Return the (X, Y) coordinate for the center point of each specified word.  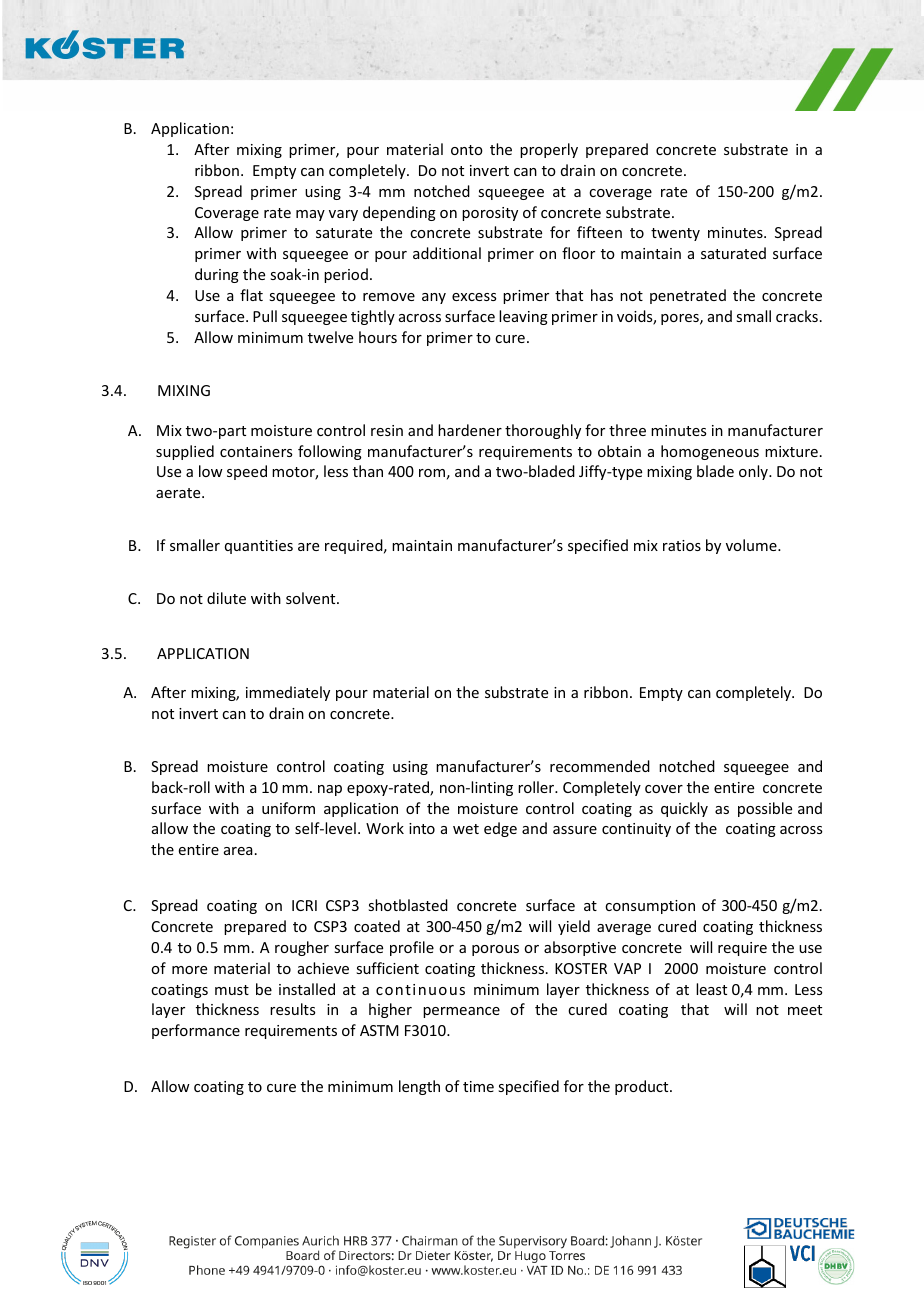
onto (467, 150)
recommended (600, 766)
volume (752, 545)
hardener (470, 430)
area (238, 851)
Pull (265, 316)
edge (500, 829)
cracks (797, 316)
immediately (288, 693)
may (310, 215)
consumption (650, 907)
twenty (675, 234)
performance (196, 1031)
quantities (259, 547)
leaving (523, 317)
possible (765, 809)
